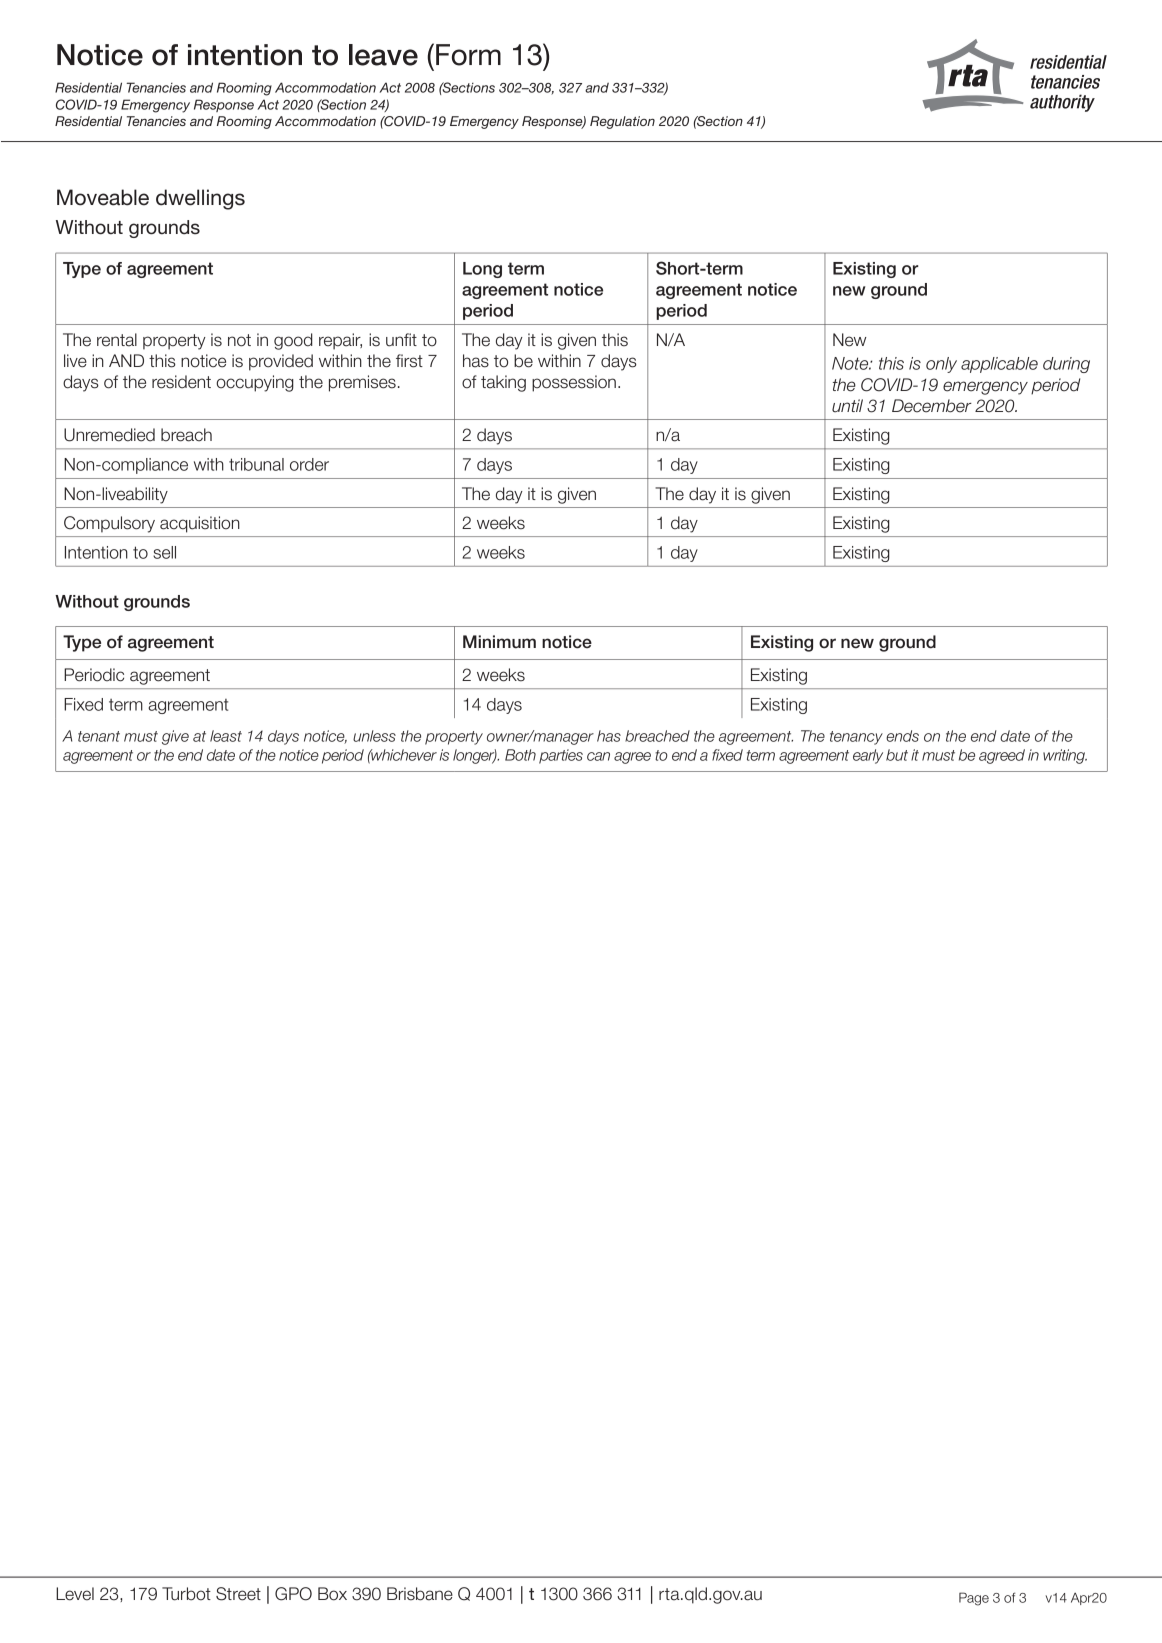 This image has height=1643, width=1162. What do you see at coordinates (420, 1594) in the image?
I see `Brisbane` at bounding box center [420, 1594].
